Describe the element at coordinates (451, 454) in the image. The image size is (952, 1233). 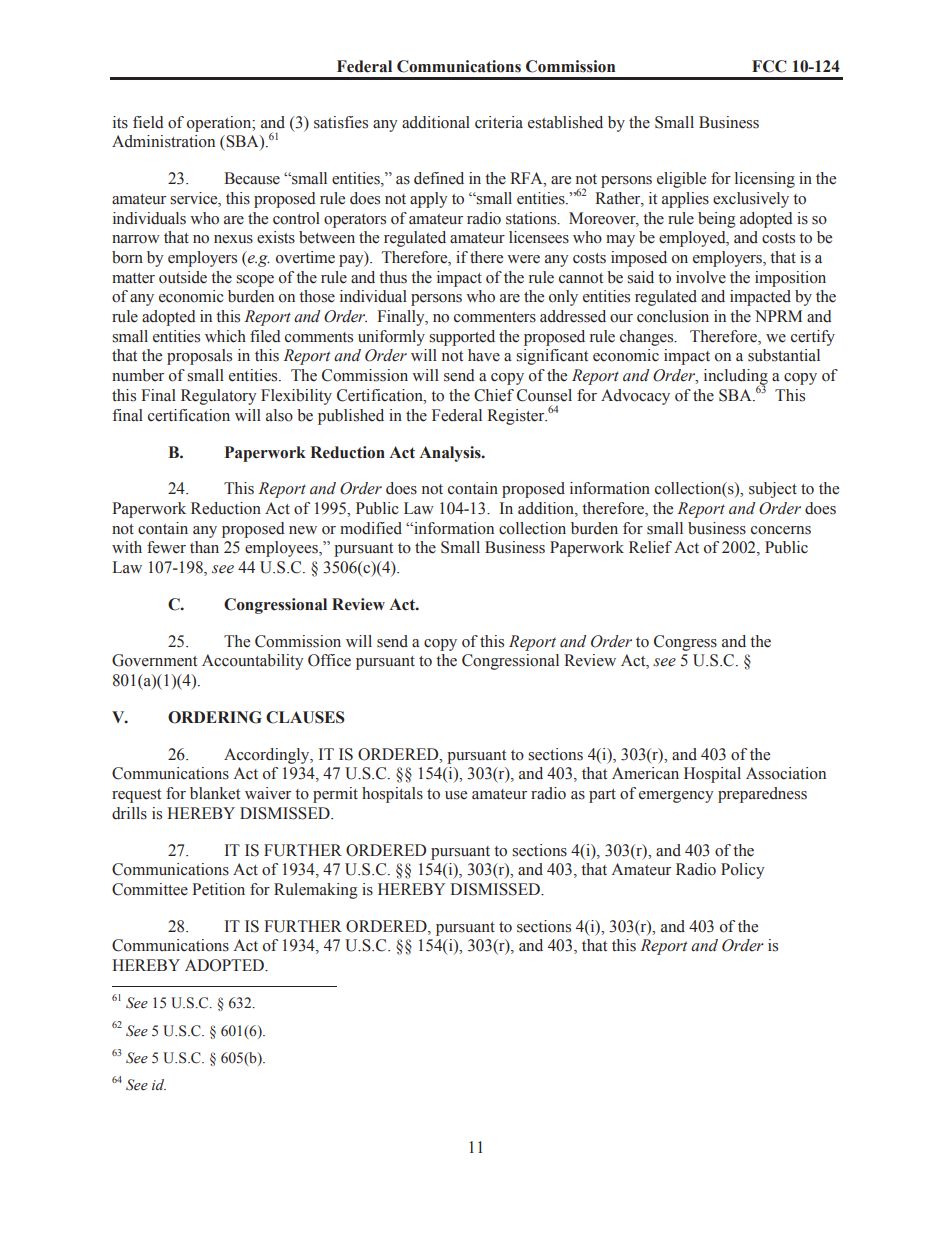
I see `Analysis` at that location.
